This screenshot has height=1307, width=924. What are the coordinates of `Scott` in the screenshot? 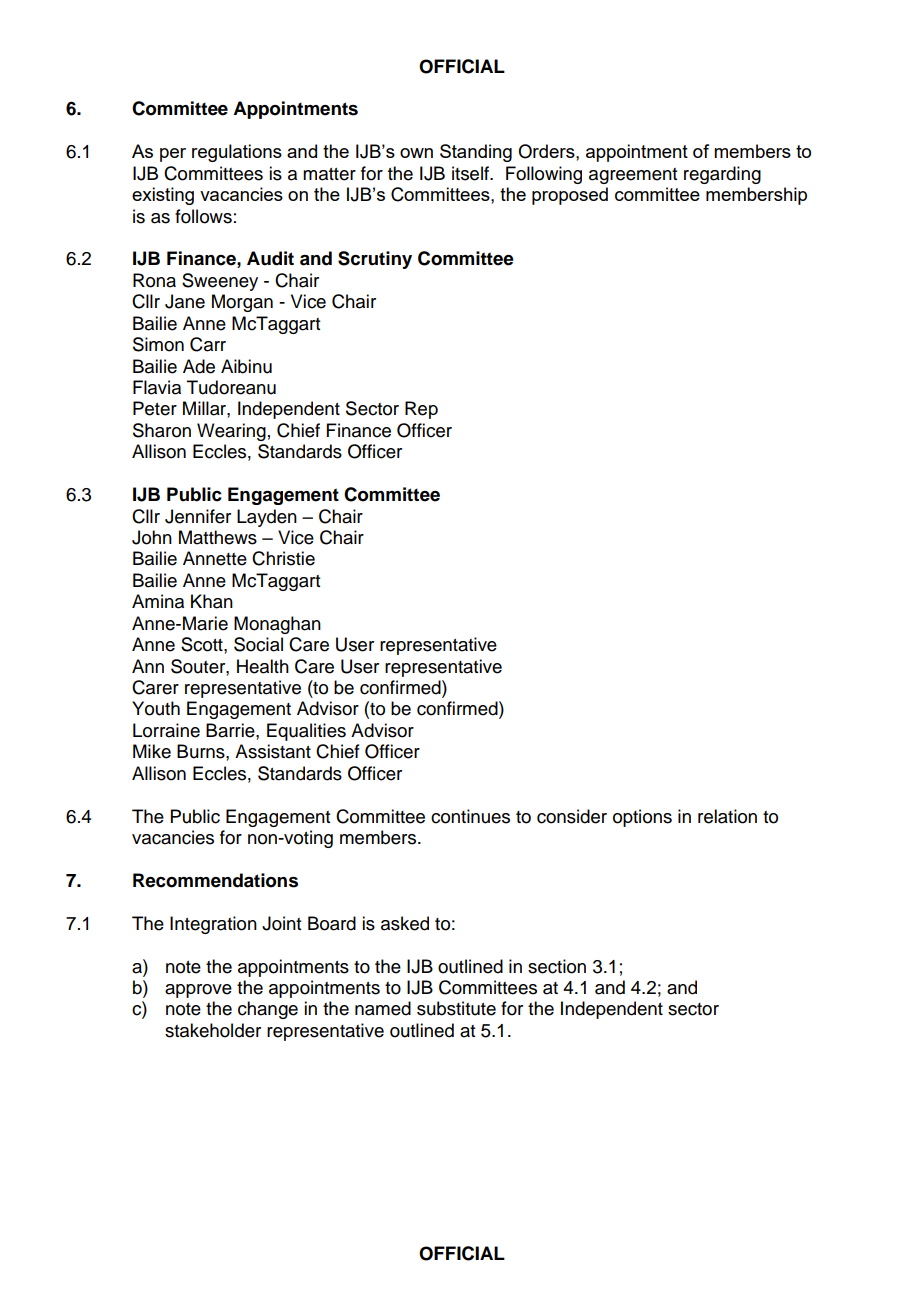 It's located at (203, 644).
